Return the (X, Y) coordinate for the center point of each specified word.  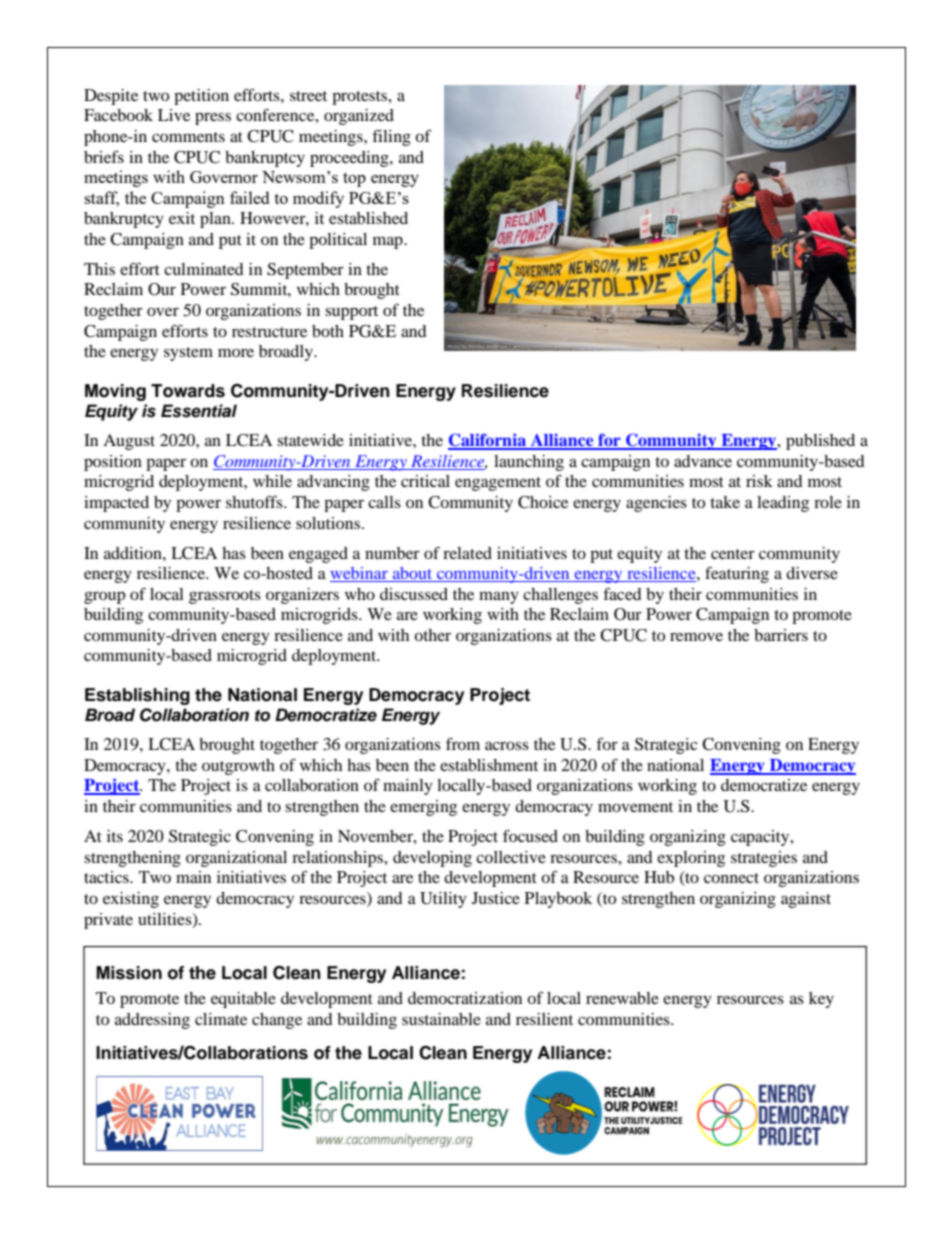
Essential (199, 411)
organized (359, 117)
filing (391, 137)
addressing (152, 1021)
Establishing (137, 696)
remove (696, 636)
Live (174, 115)
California (488, 441)
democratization (465, 998)
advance (703, 461)
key (821, 1000)
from (463, 743)
